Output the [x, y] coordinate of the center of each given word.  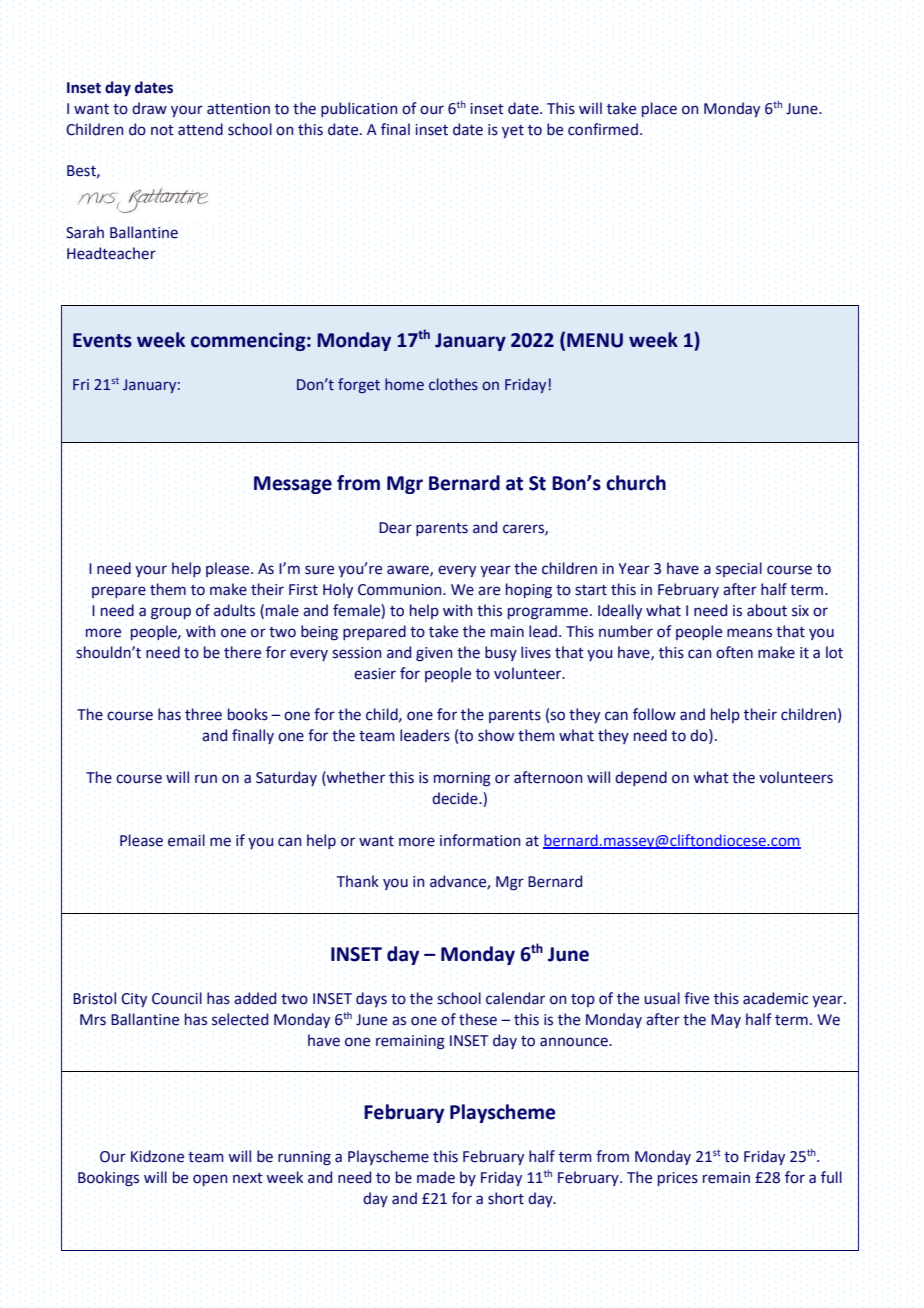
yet [513, 131]
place [659, 109]
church [636, 483]
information [480, 840]
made [436, 1177]
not [162, 130]
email [186, 840]
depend [641, 778]
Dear [395, 528]
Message [293, 485]
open [210, 1180]
